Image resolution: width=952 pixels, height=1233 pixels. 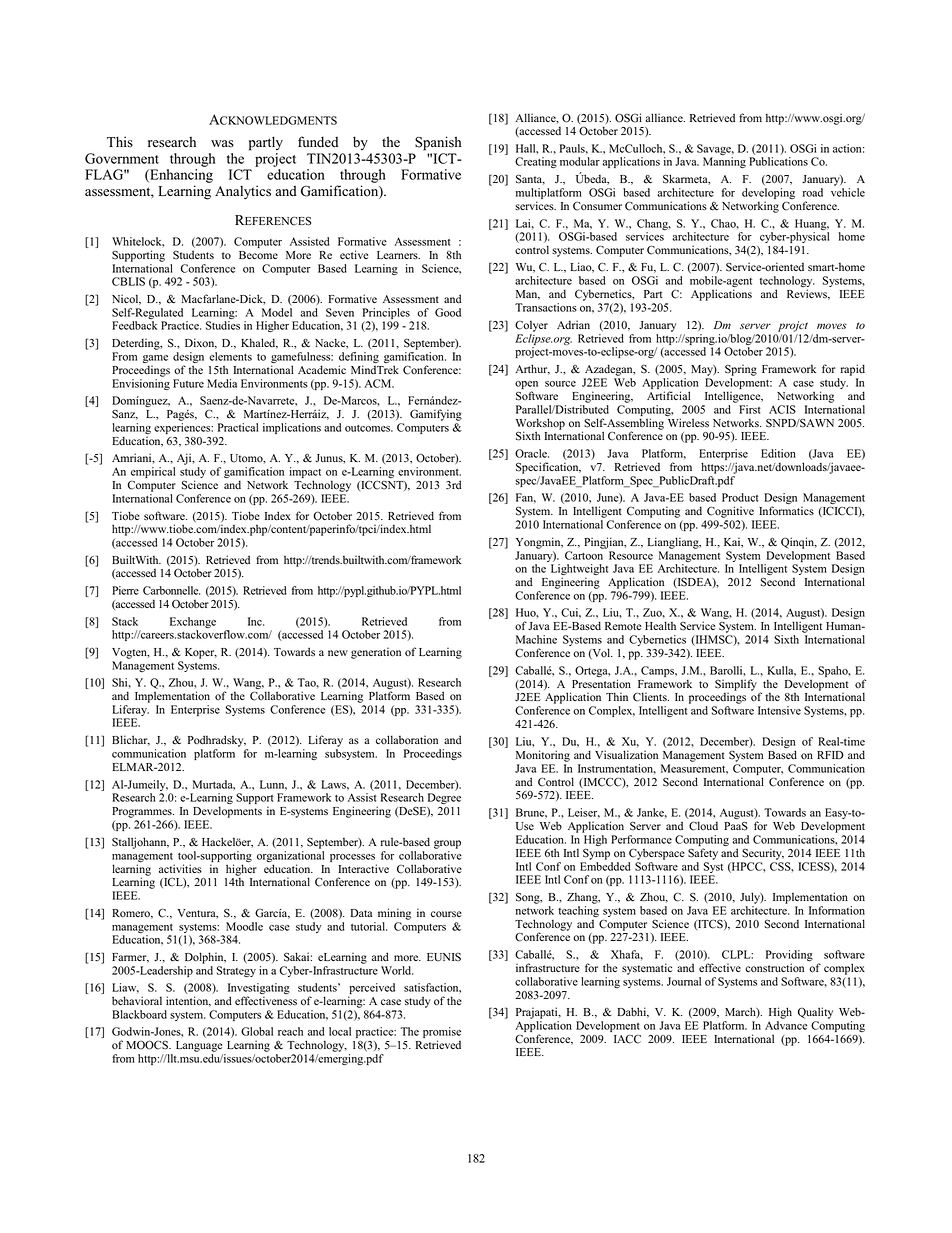 What do you see at coordinates (222, 144) in the page?
I see `was` at bounding box center [222, 144].
